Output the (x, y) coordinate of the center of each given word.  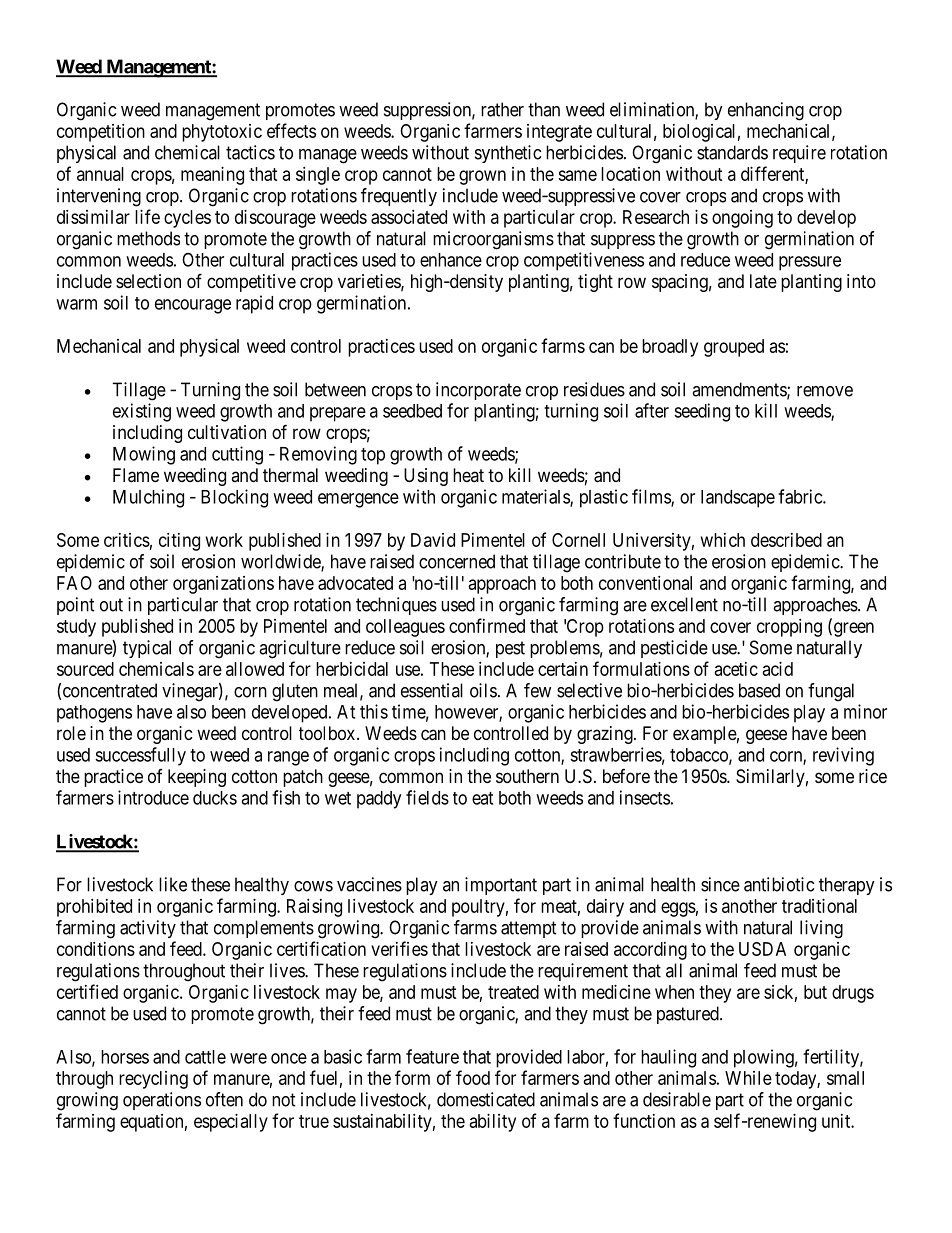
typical (147, 649)
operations (162, 1101)
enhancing (766, 111)
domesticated (486, 1099)
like (173, 884)
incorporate (478, 391)
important (501, 886)
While (748, 1078)
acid (778, 669)
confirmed (487, 625)
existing (142, 412)
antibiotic (779, 884)
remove (825, 391)
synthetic (508, 154)
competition (101, 133)
